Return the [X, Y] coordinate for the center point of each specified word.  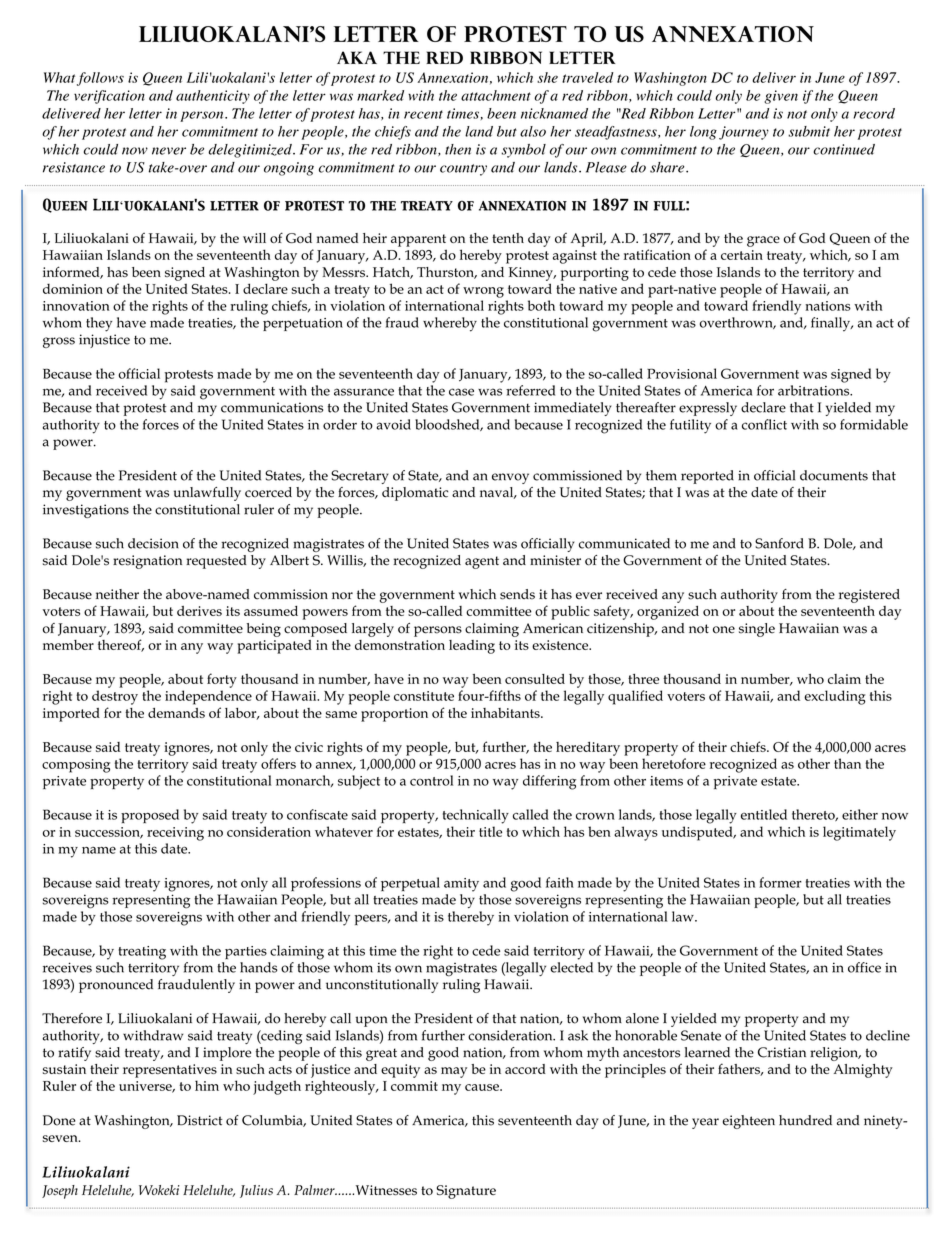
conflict [764, 424]
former [780, 882]
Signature [466, 1192]
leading [472, 647]
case [461, 392]
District [200, 1120]
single [757, 630]
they [99, 324]
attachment [496, 95]
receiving [175, 834]
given [781, 97]
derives [199, 611]
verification [109, 97]
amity [461, 885]
